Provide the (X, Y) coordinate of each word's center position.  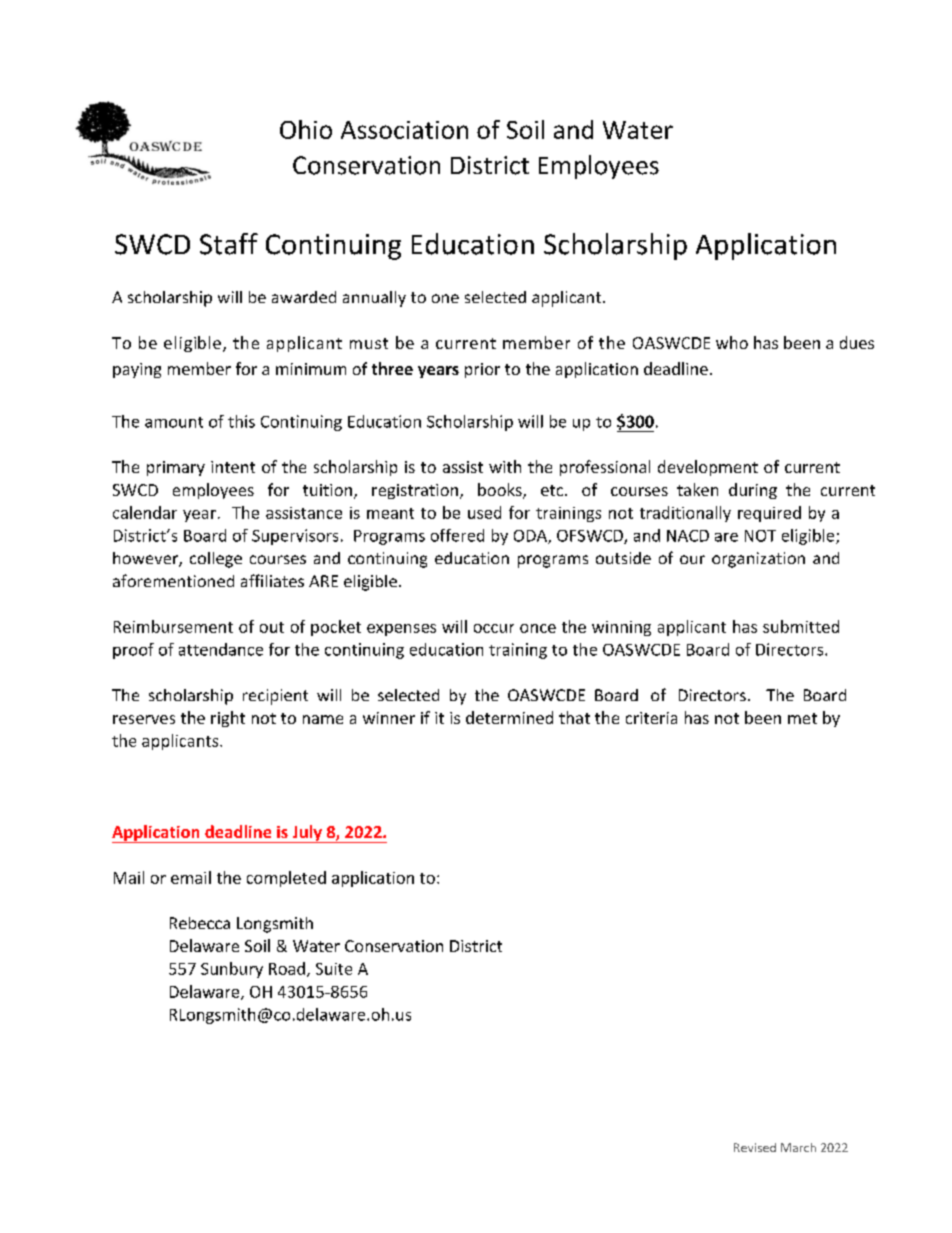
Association (404, 130)
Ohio (306, 129)
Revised (755, 1147)
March (798, 1147)
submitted (801, 626)
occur (494, 628)
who (732, 342)
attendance (221, 649)
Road (287, 968)
